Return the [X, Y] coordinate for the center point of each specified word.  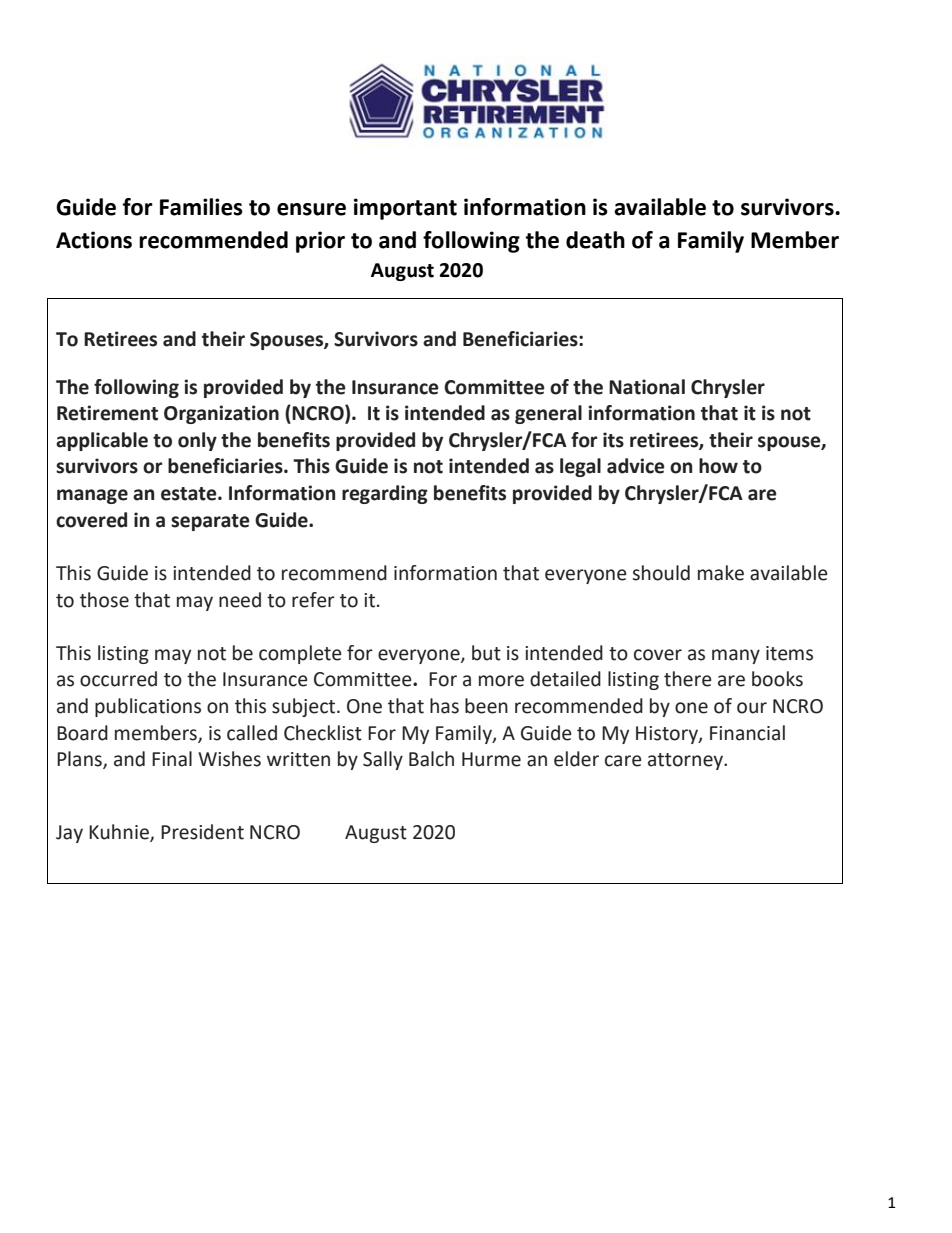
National [647, 387]
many [736, 656]
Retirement [107, 413]
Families [201, 207]
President [202, 832]
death [595, 240]
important [405, 209]
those [104, 600]
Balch [431, 759]
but [486, 653]
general [548, 414]
